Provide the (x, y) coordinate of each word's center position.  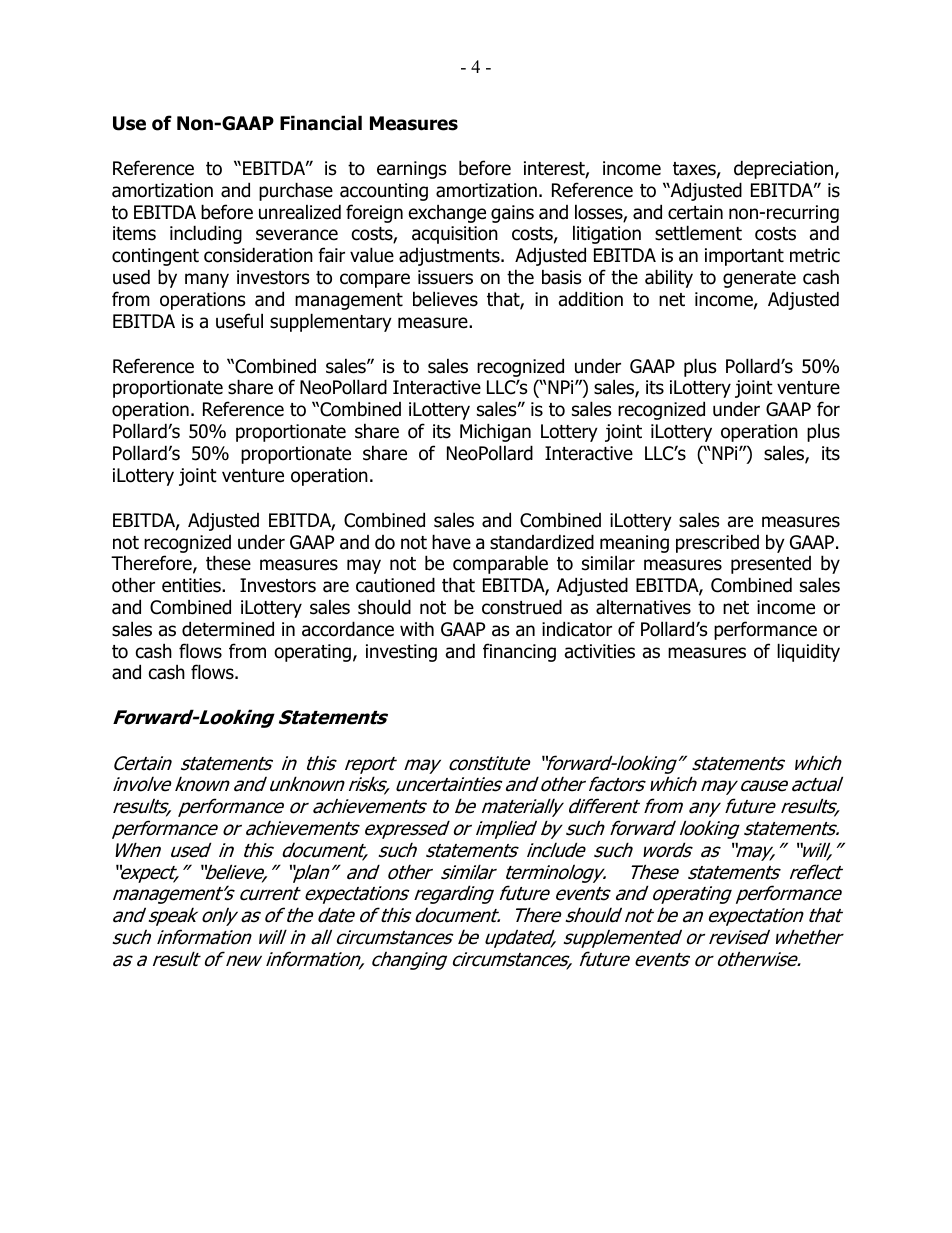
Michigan (495, 432)
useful (239, 321)
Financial (321, 123)
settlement (698, 233)
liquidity (808, 652)
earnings (411, 170)
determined (228, 629)
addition (591, 299)
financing (519, 652)
